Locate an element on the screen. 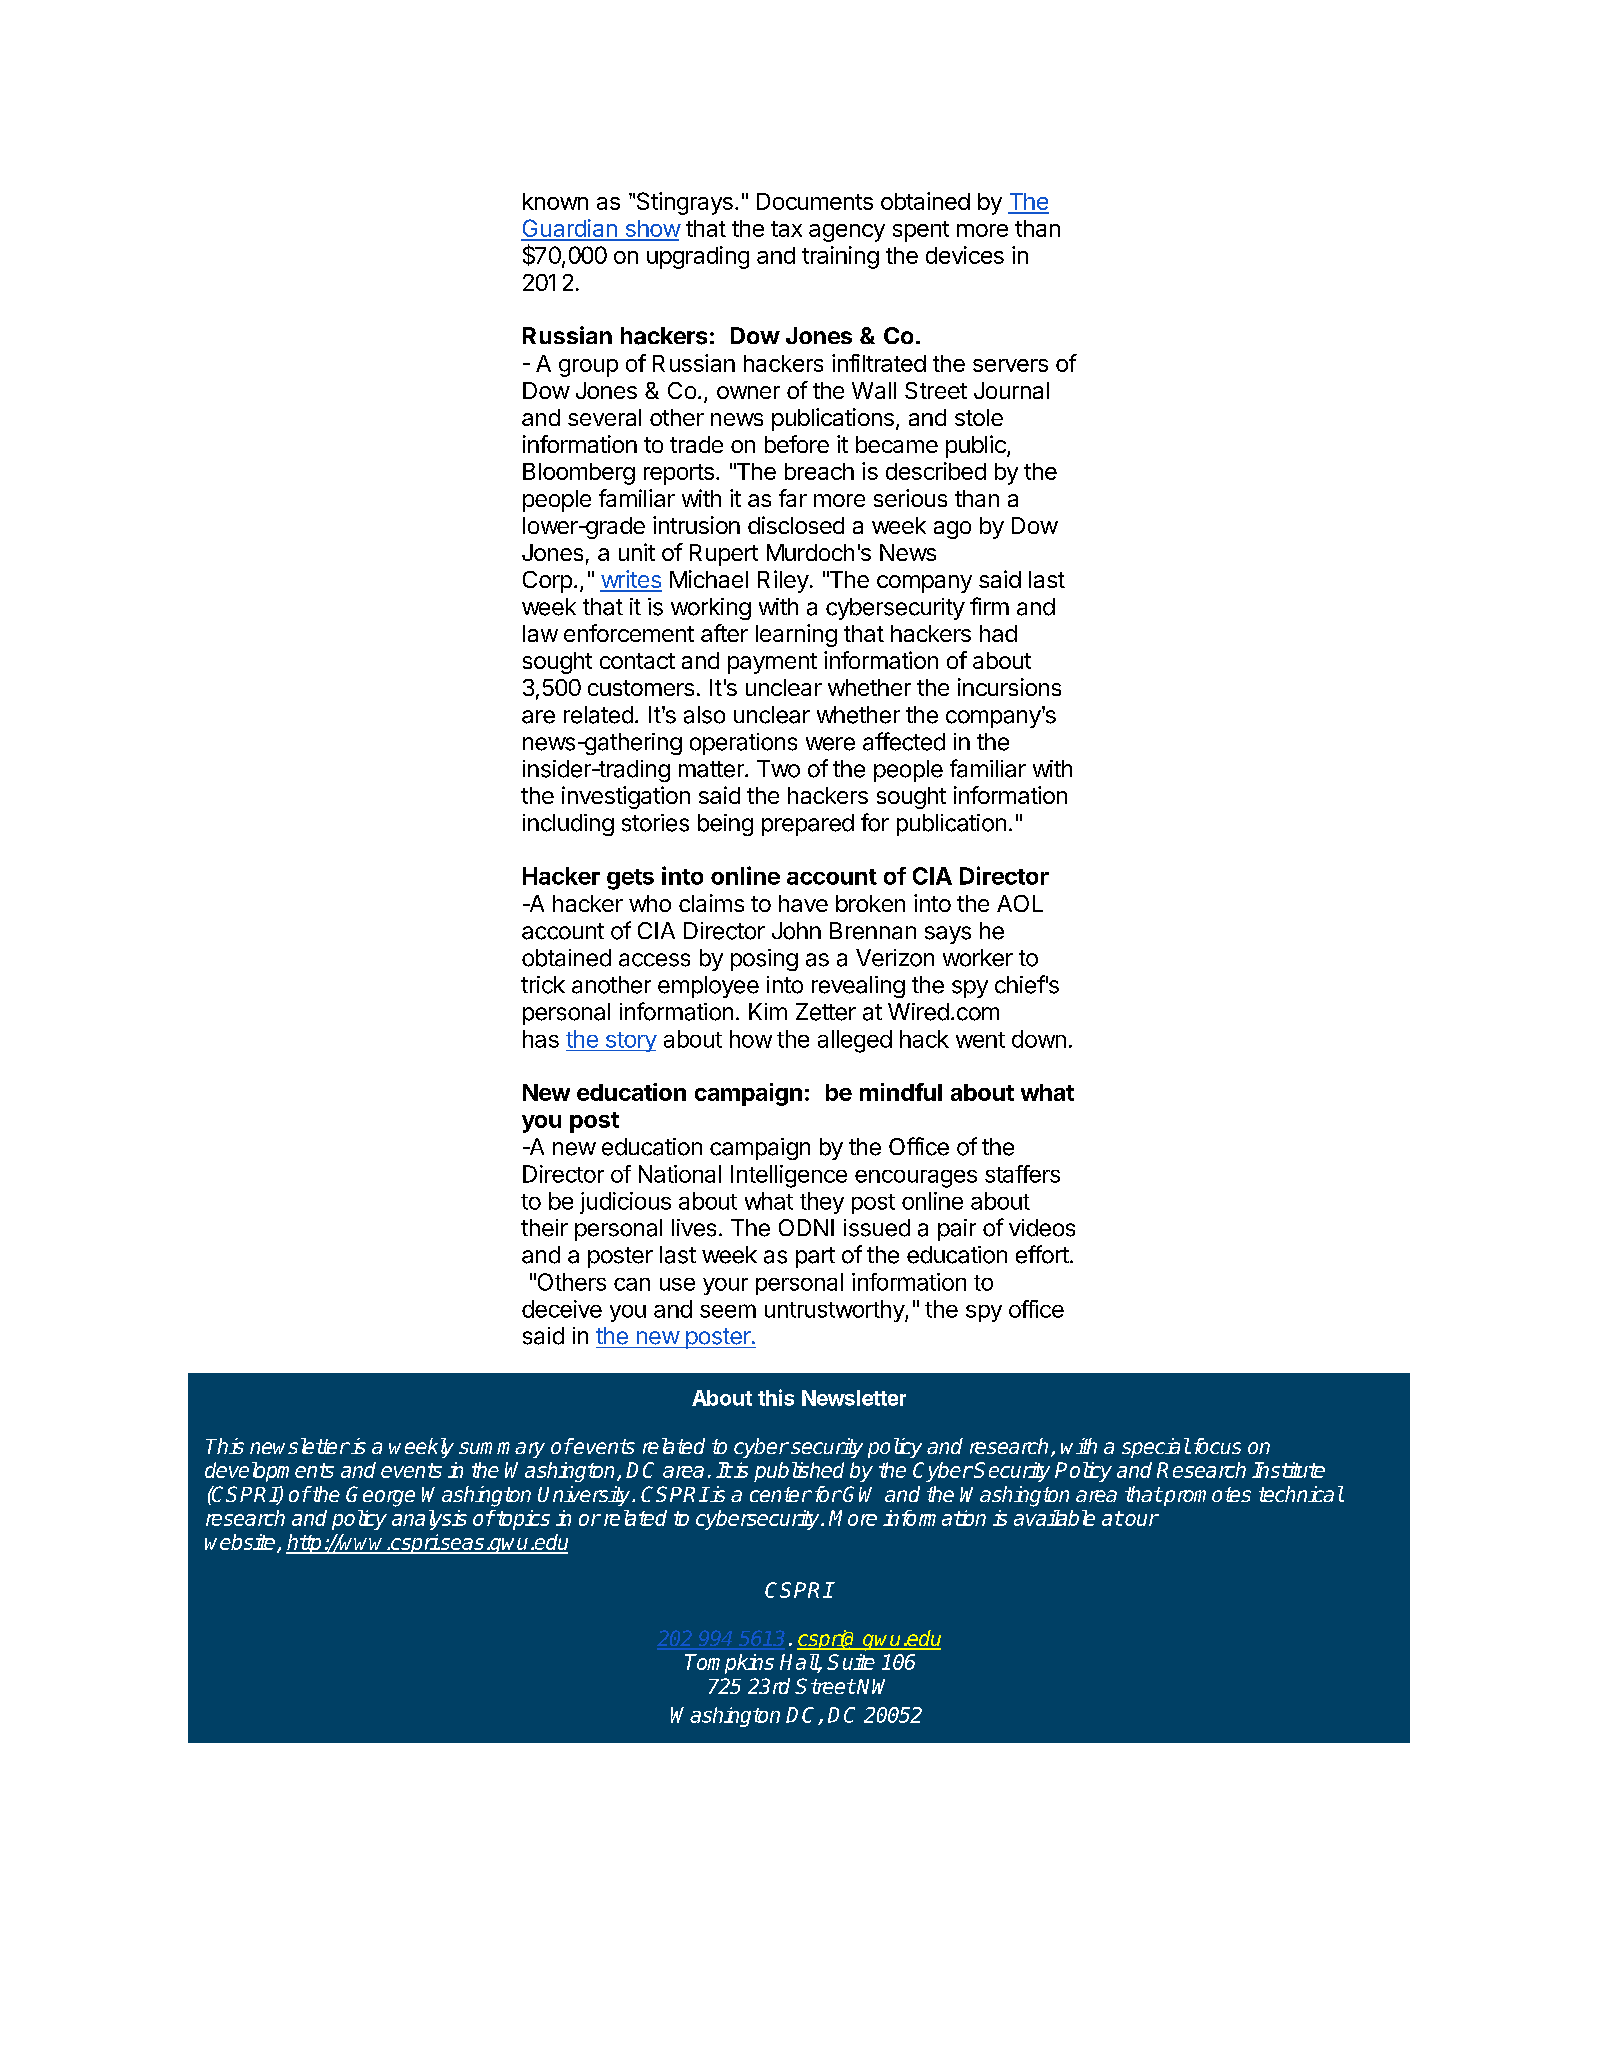 The width and height of the screenshot is (1598, 2067). devices is located at coordinates (965, 255).
